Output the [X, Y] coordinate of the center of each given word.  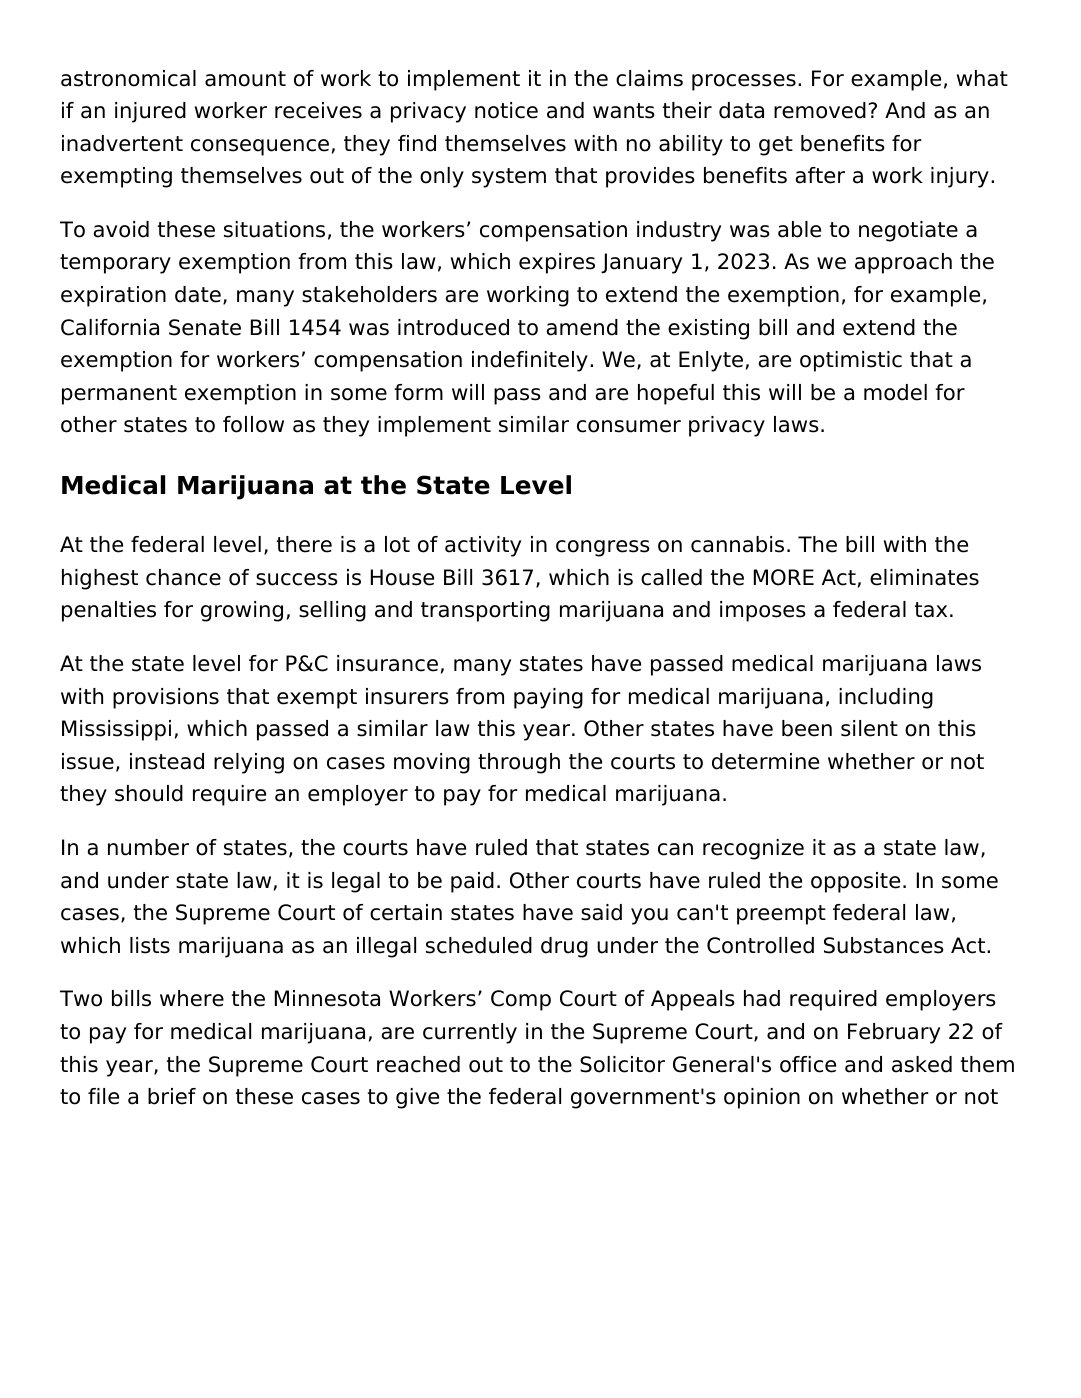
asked [922, 1064]
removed [820, 110]
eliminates [924, 577]
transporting [485, 611]
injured [150, 112]
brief [172, 1096]
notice [506, 110]
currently [470, 1033]
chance [183, 577]
